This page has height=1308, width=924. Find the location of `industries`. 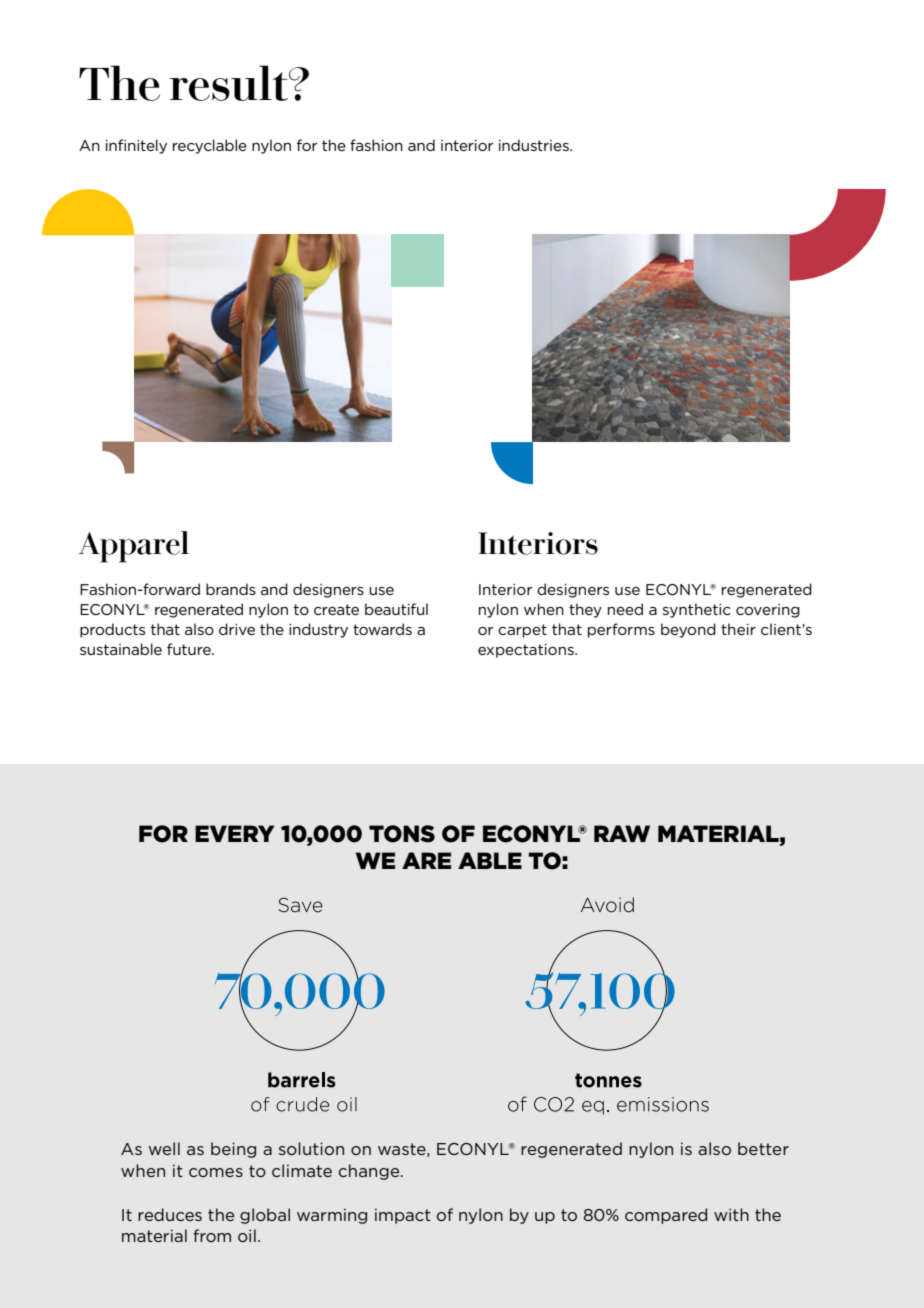

industries is located at coordinates (535, 145).
